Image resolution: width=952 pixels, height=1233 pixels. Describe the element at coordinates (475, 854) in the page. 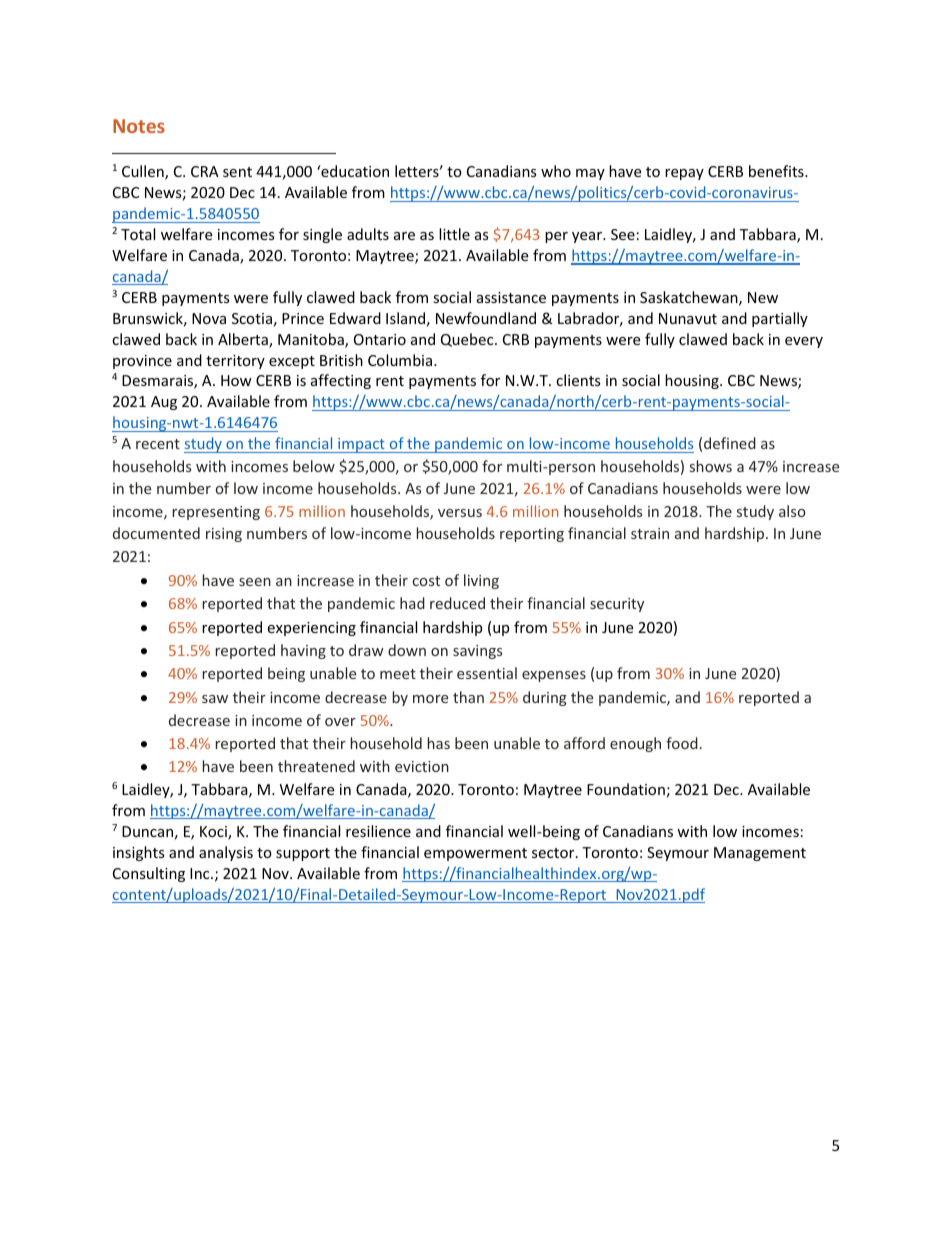

I see `empowerment` at that location.
